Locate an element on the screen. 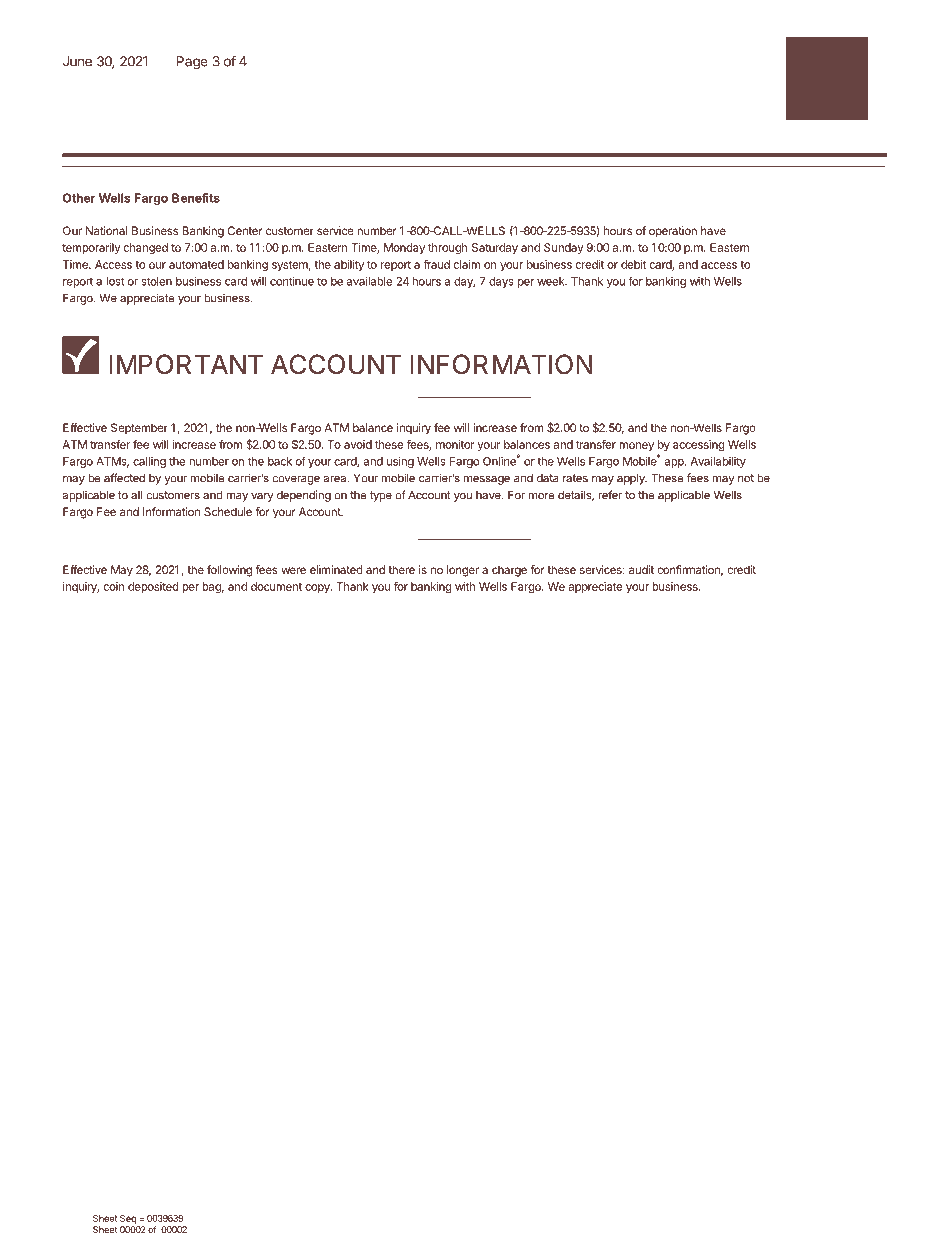 The height and width of the screenshot is (1233, 952). Monday is located at coordinates (404, 248).
